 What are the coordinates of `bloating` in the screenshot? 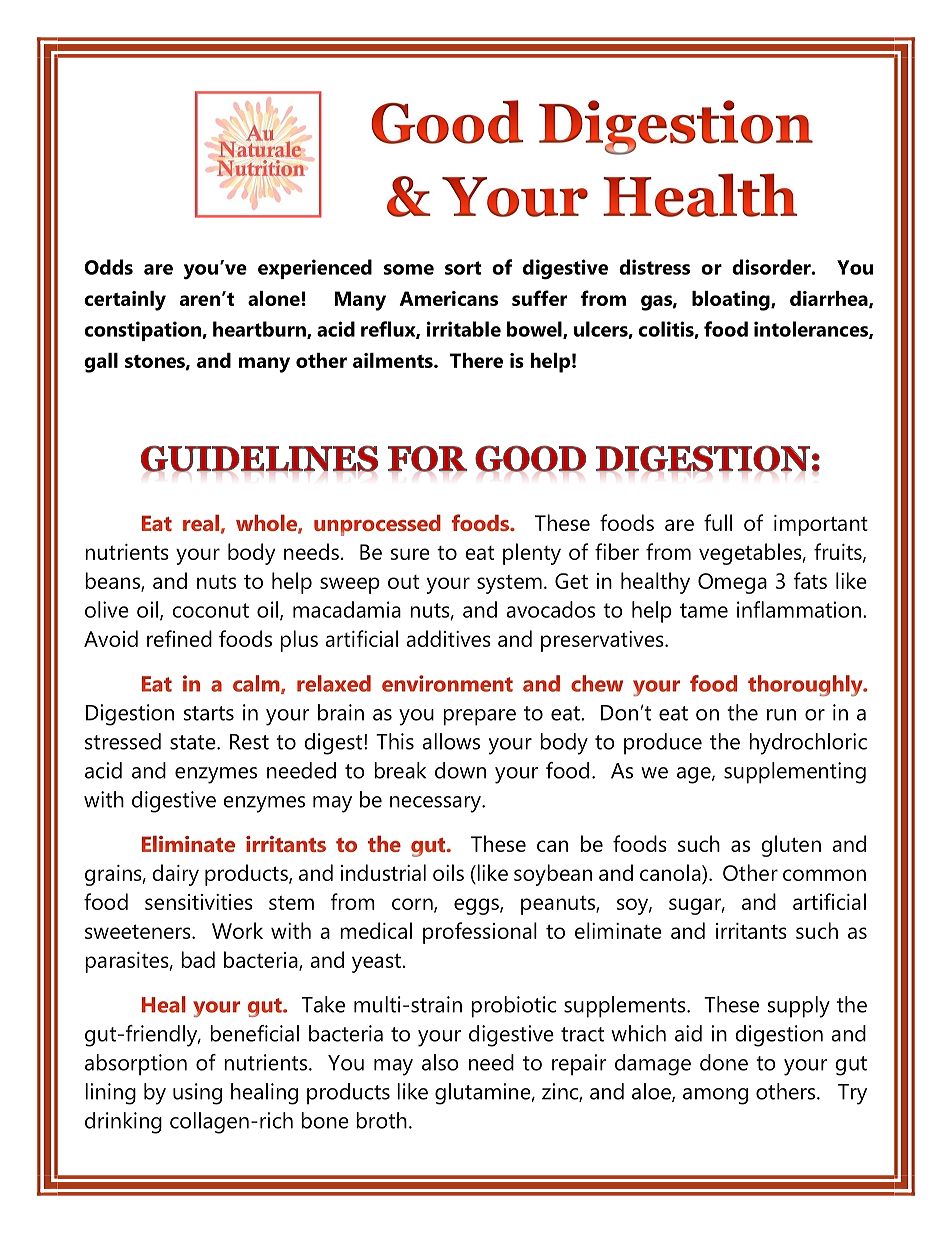 It's located at (732, 301).
